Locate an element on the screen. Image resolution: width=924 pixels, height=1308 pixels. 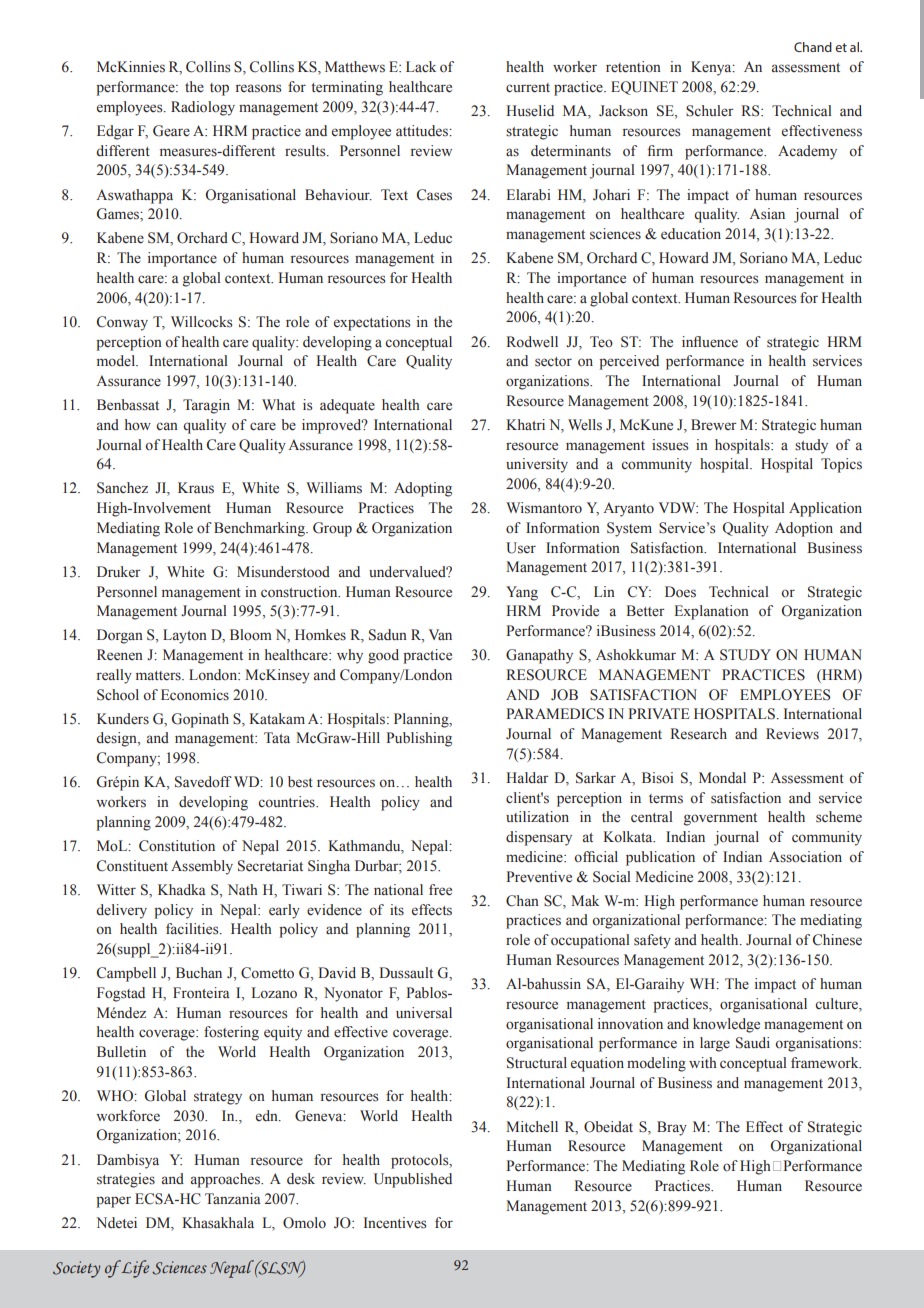
universal is located at coordinates (424, 1013).
